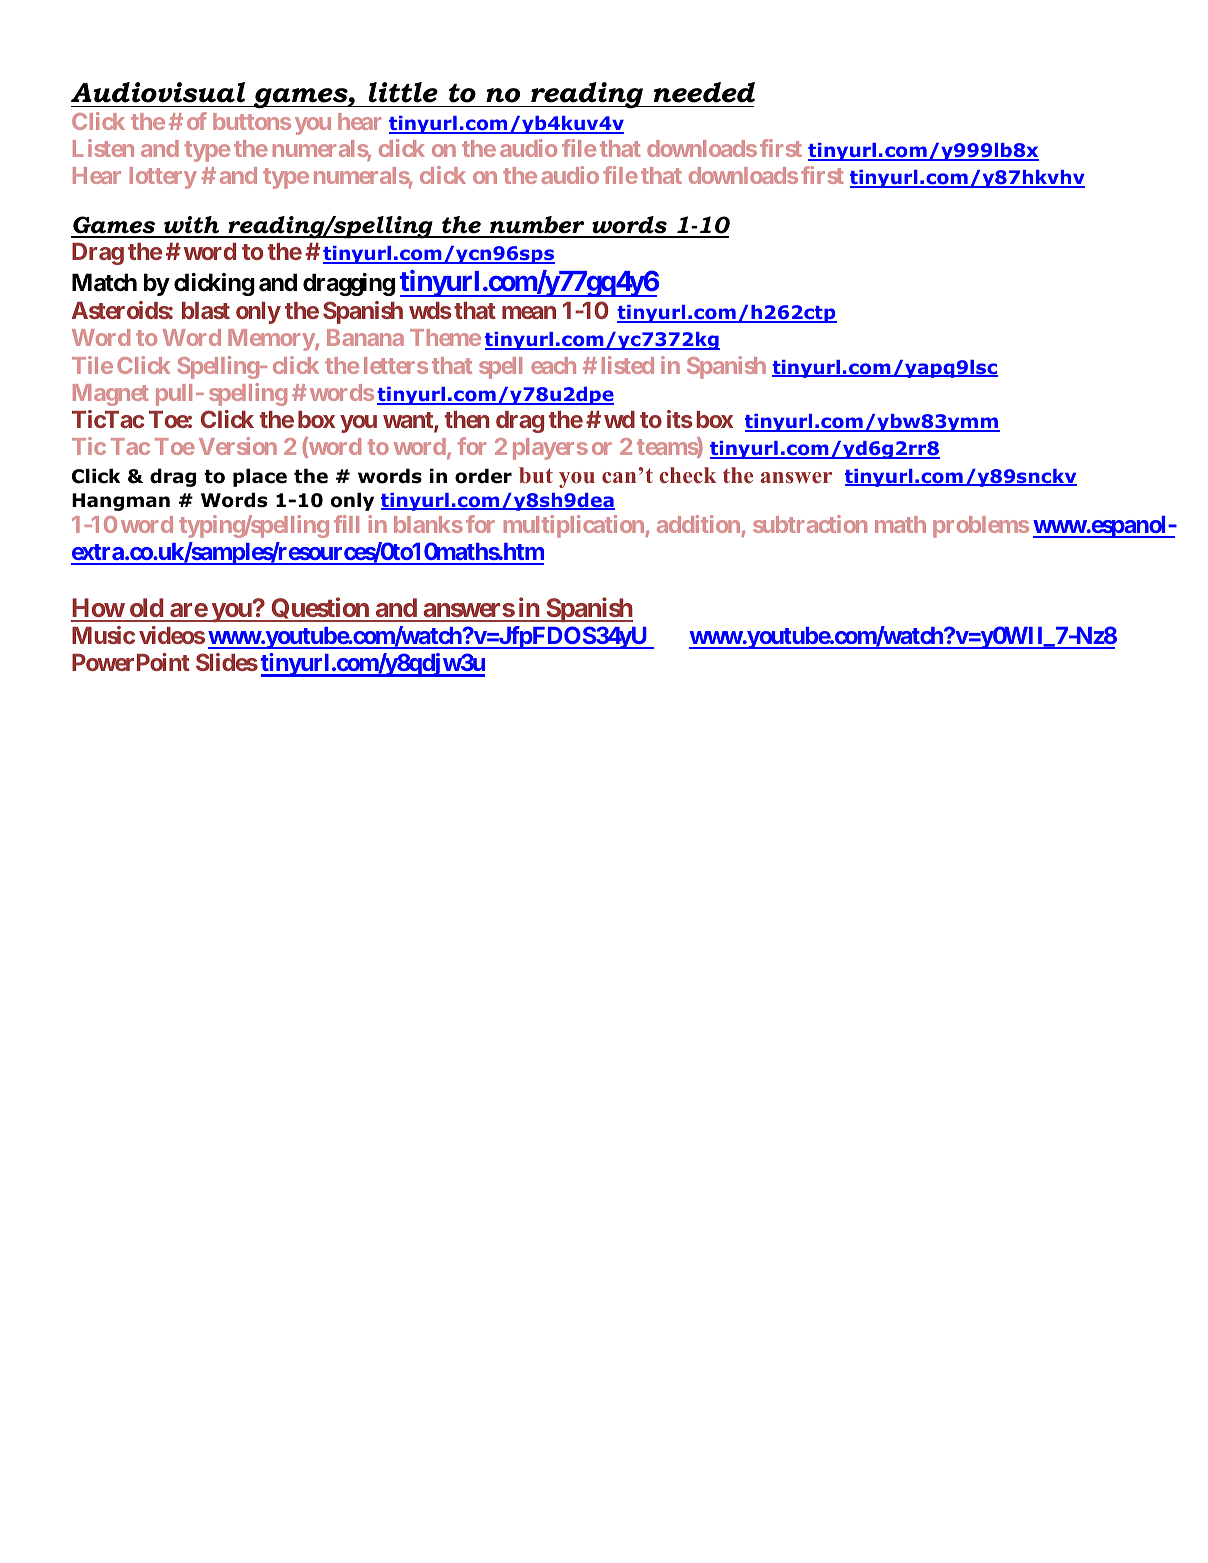  Describe the element at coordinates (704, 92) in the screenshot. I see `needed` at that location.
